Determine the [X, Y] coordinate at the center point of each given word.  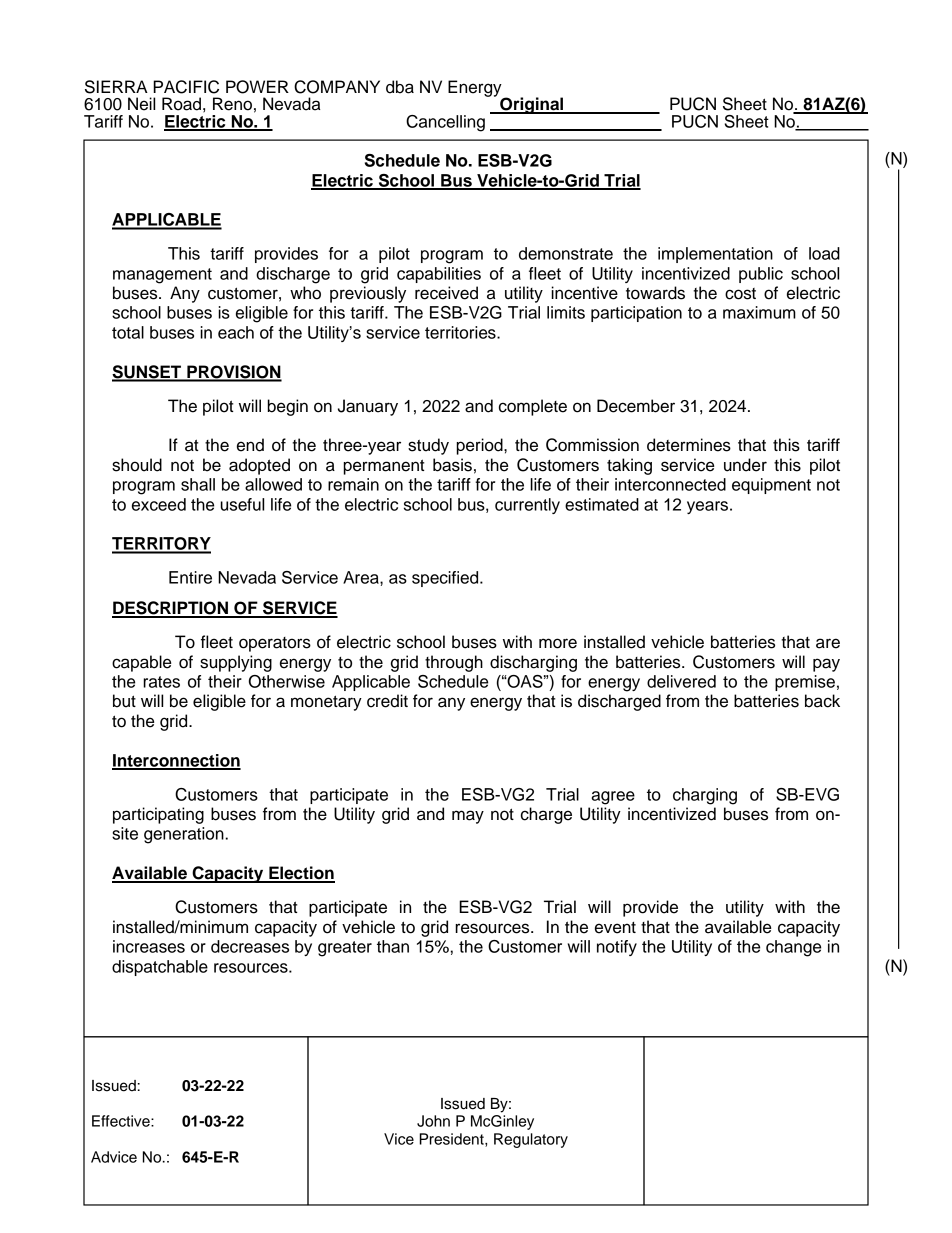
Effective [122, 1121]
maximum [759, 312]
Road [181, 104]
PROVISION [233, 373]
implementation [715, 255]
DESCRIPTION [171, 609]
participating [158, 815]
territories [461, 332]
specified [446, 579]
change [793, 948]
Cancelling [445, 123]
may [468, 817]
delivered [681, 681]
